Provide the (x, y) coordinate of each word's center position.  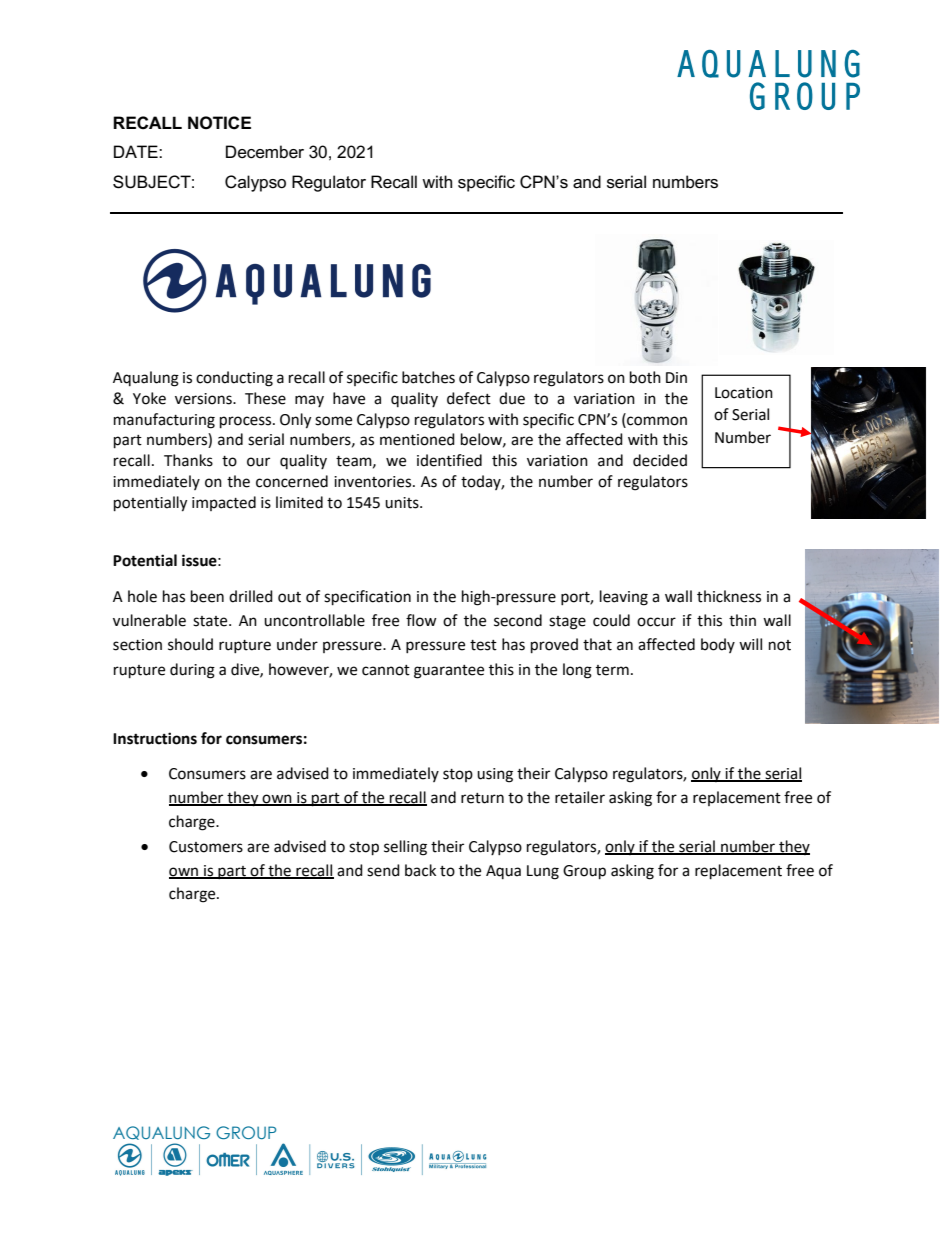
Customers (206, 847)
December (265, 152)
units (403, 503)
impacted (224, 503)
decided (660, 460)
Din (676, 377)
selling (405, 848)
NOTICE (219, 123)
